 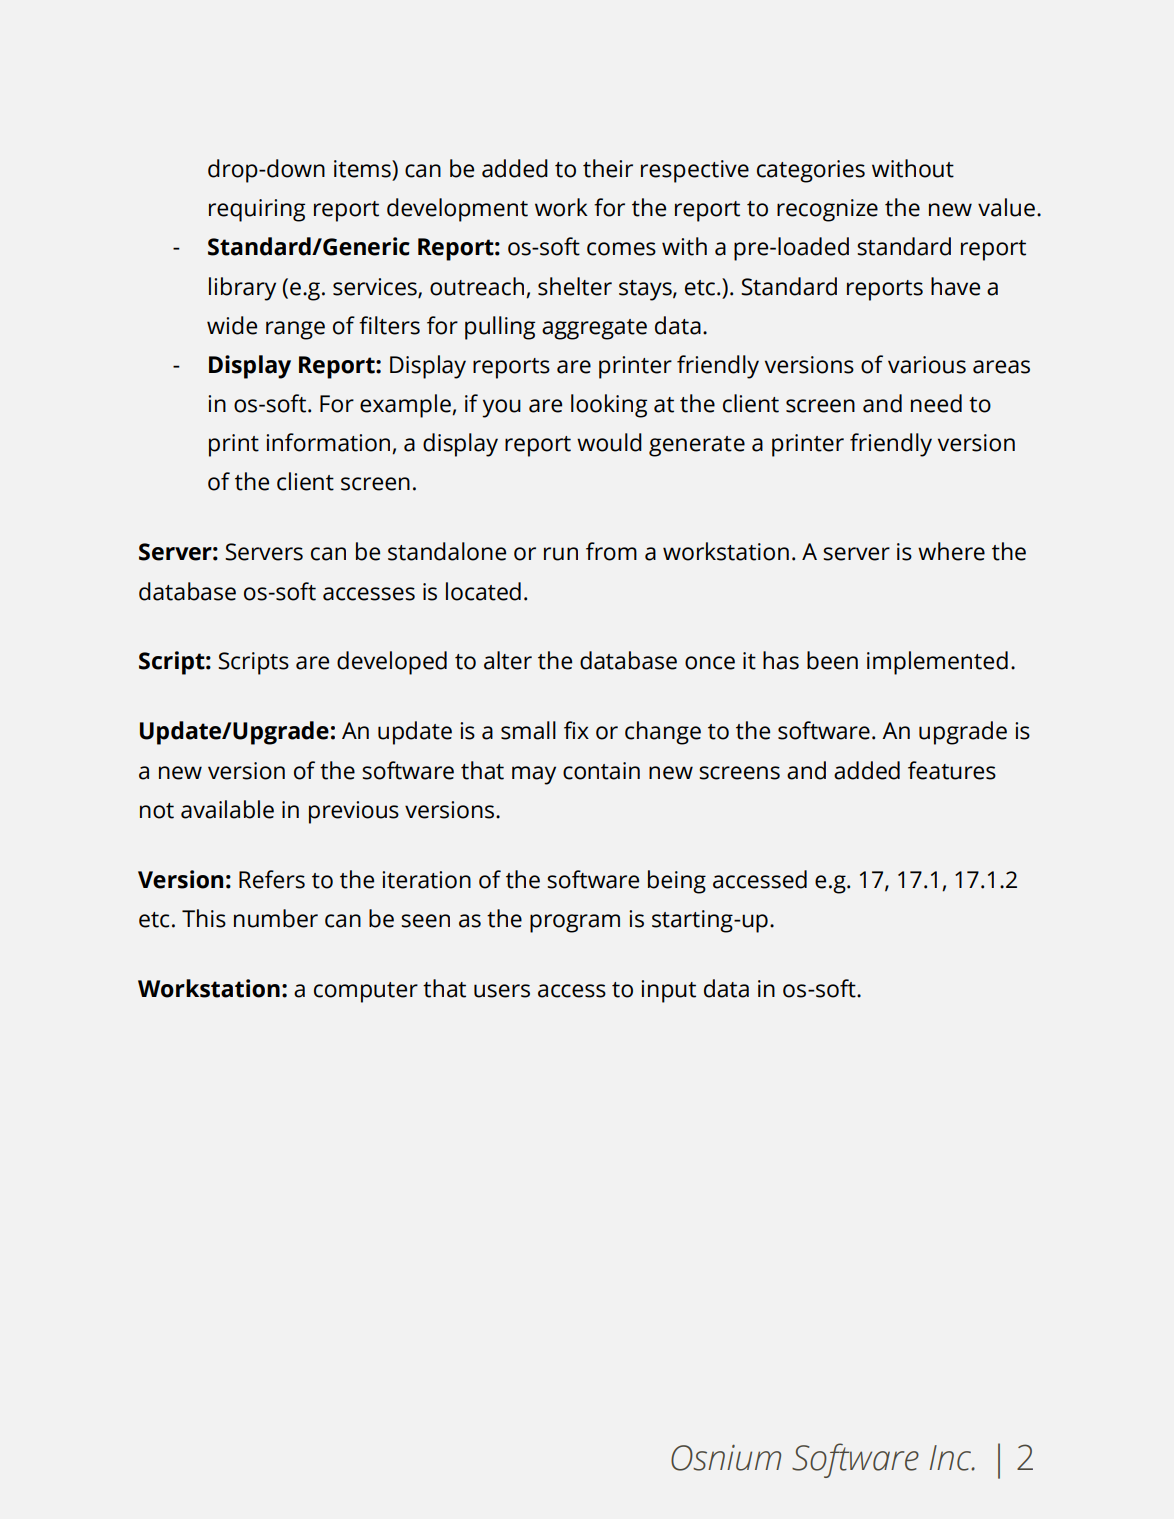 What do you see at coordinates (668, 991) in the screenshot?
I see `input` at bounding box center [668, 991].
